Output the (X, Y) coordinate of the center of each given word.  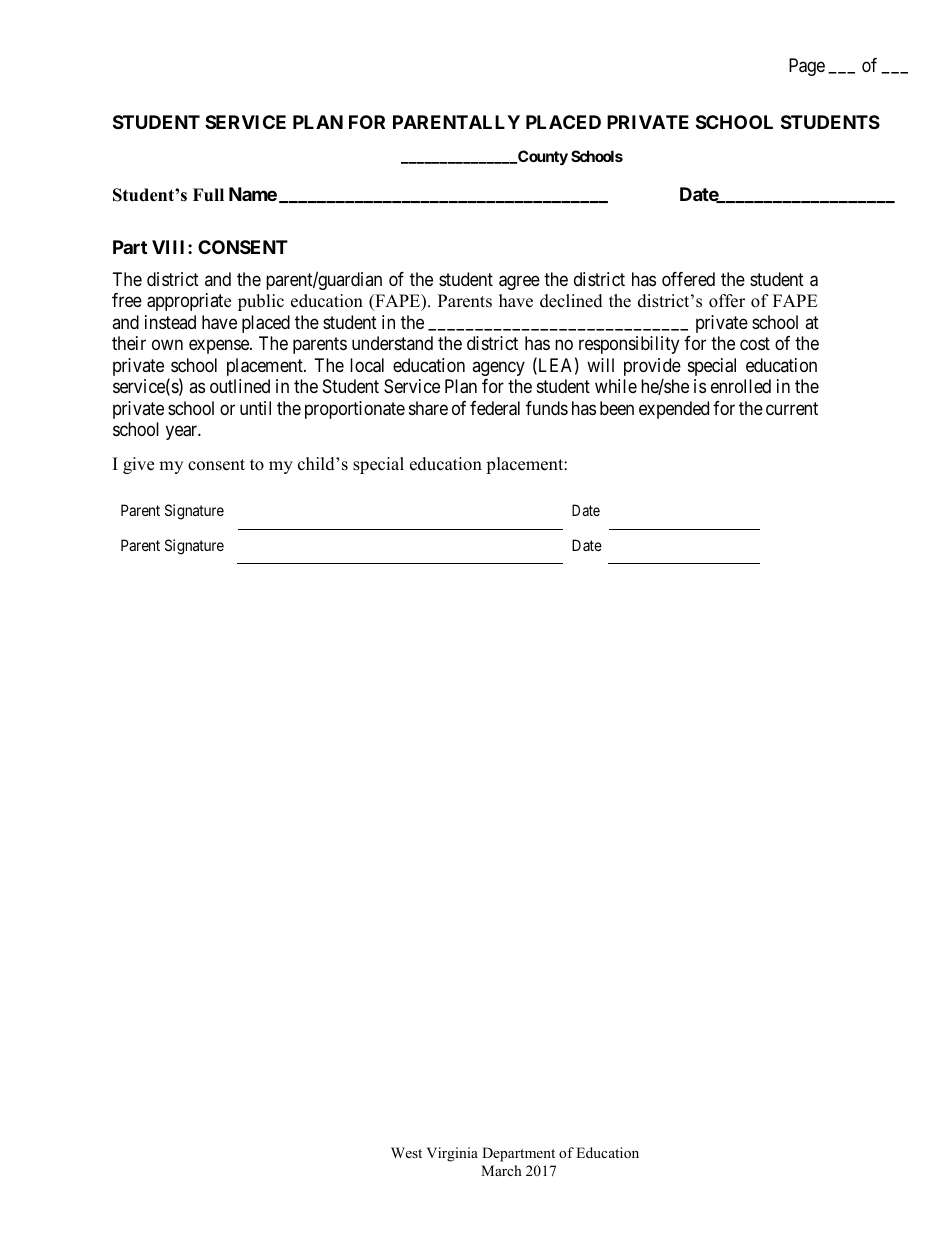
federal (495, 408)
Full (208, 195)
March (501, 1170)
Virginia (452, 1154)
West (406, 1152)
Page (807, 67)
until (255, 408)
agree (519, 282)
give (138, 465)
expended (674, 410)
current (792, 408)
